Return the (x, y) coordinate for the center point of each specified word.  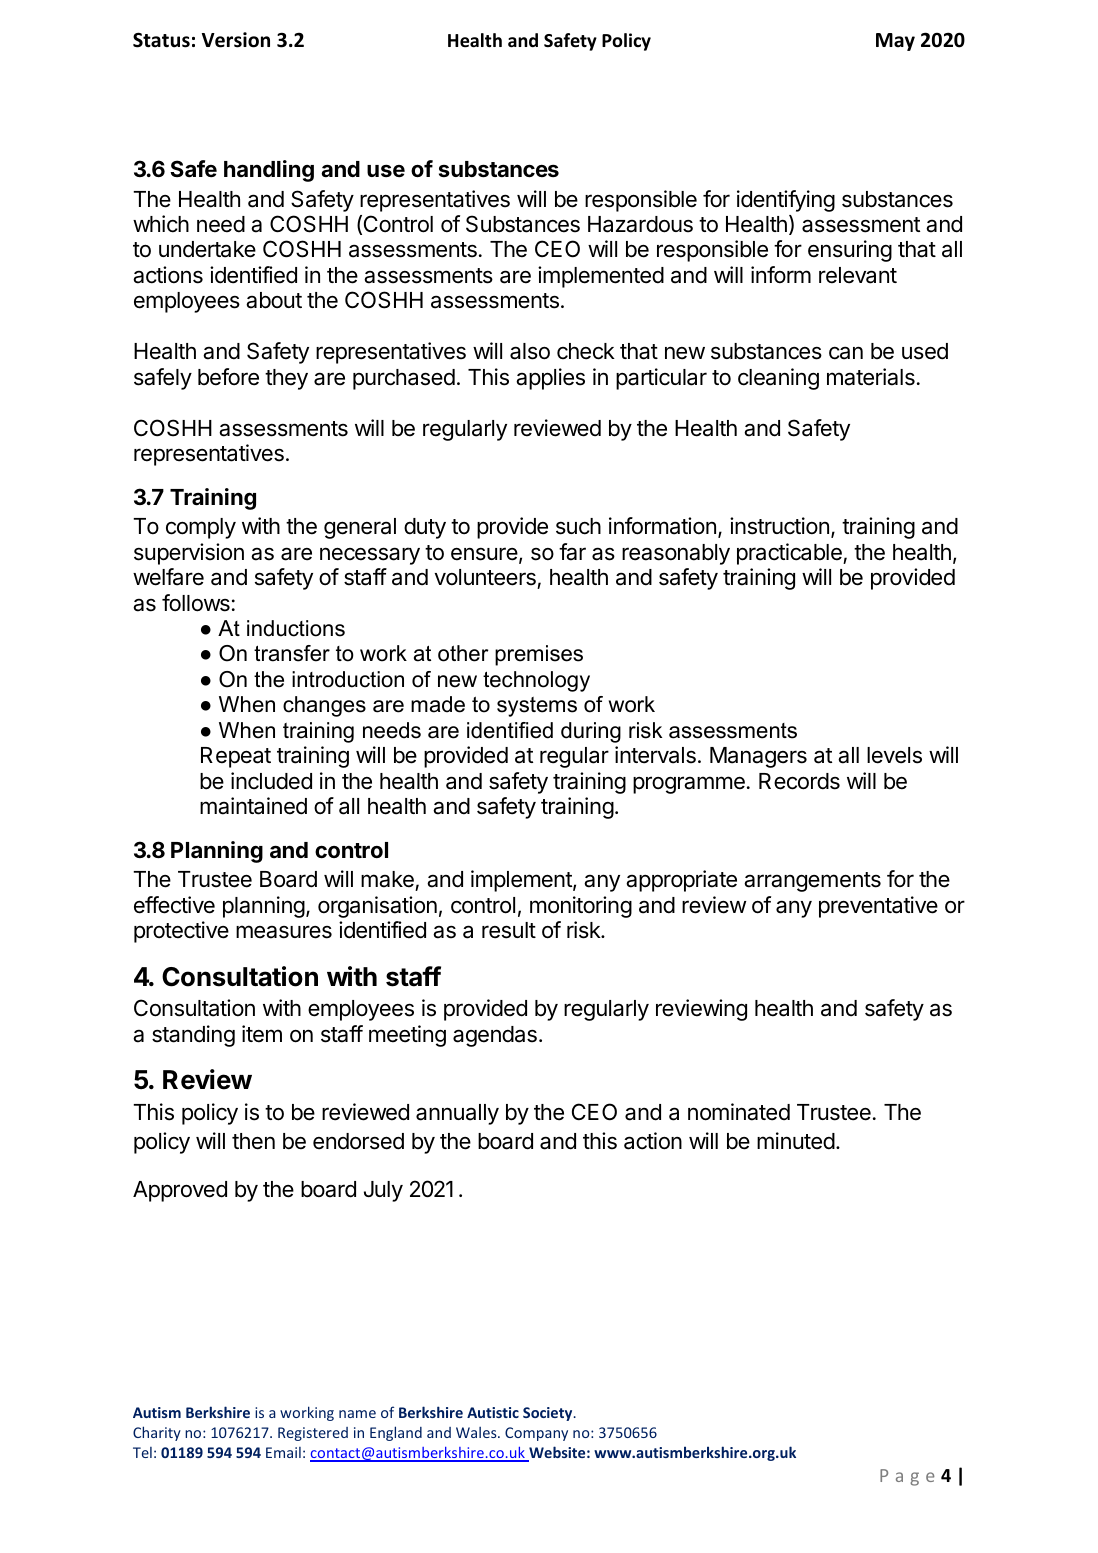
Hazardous (640, 224)
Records (799, 781)
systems (537, 707)
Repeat (236, 757)
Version (236, 40)
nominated (739, 1112)
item (262, 1034)
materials (871, 377)
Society (549, 1414)
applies (550, 379)
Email (283, 1452)
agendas (495, 1036)
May (895, 42)
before (228, 377)
